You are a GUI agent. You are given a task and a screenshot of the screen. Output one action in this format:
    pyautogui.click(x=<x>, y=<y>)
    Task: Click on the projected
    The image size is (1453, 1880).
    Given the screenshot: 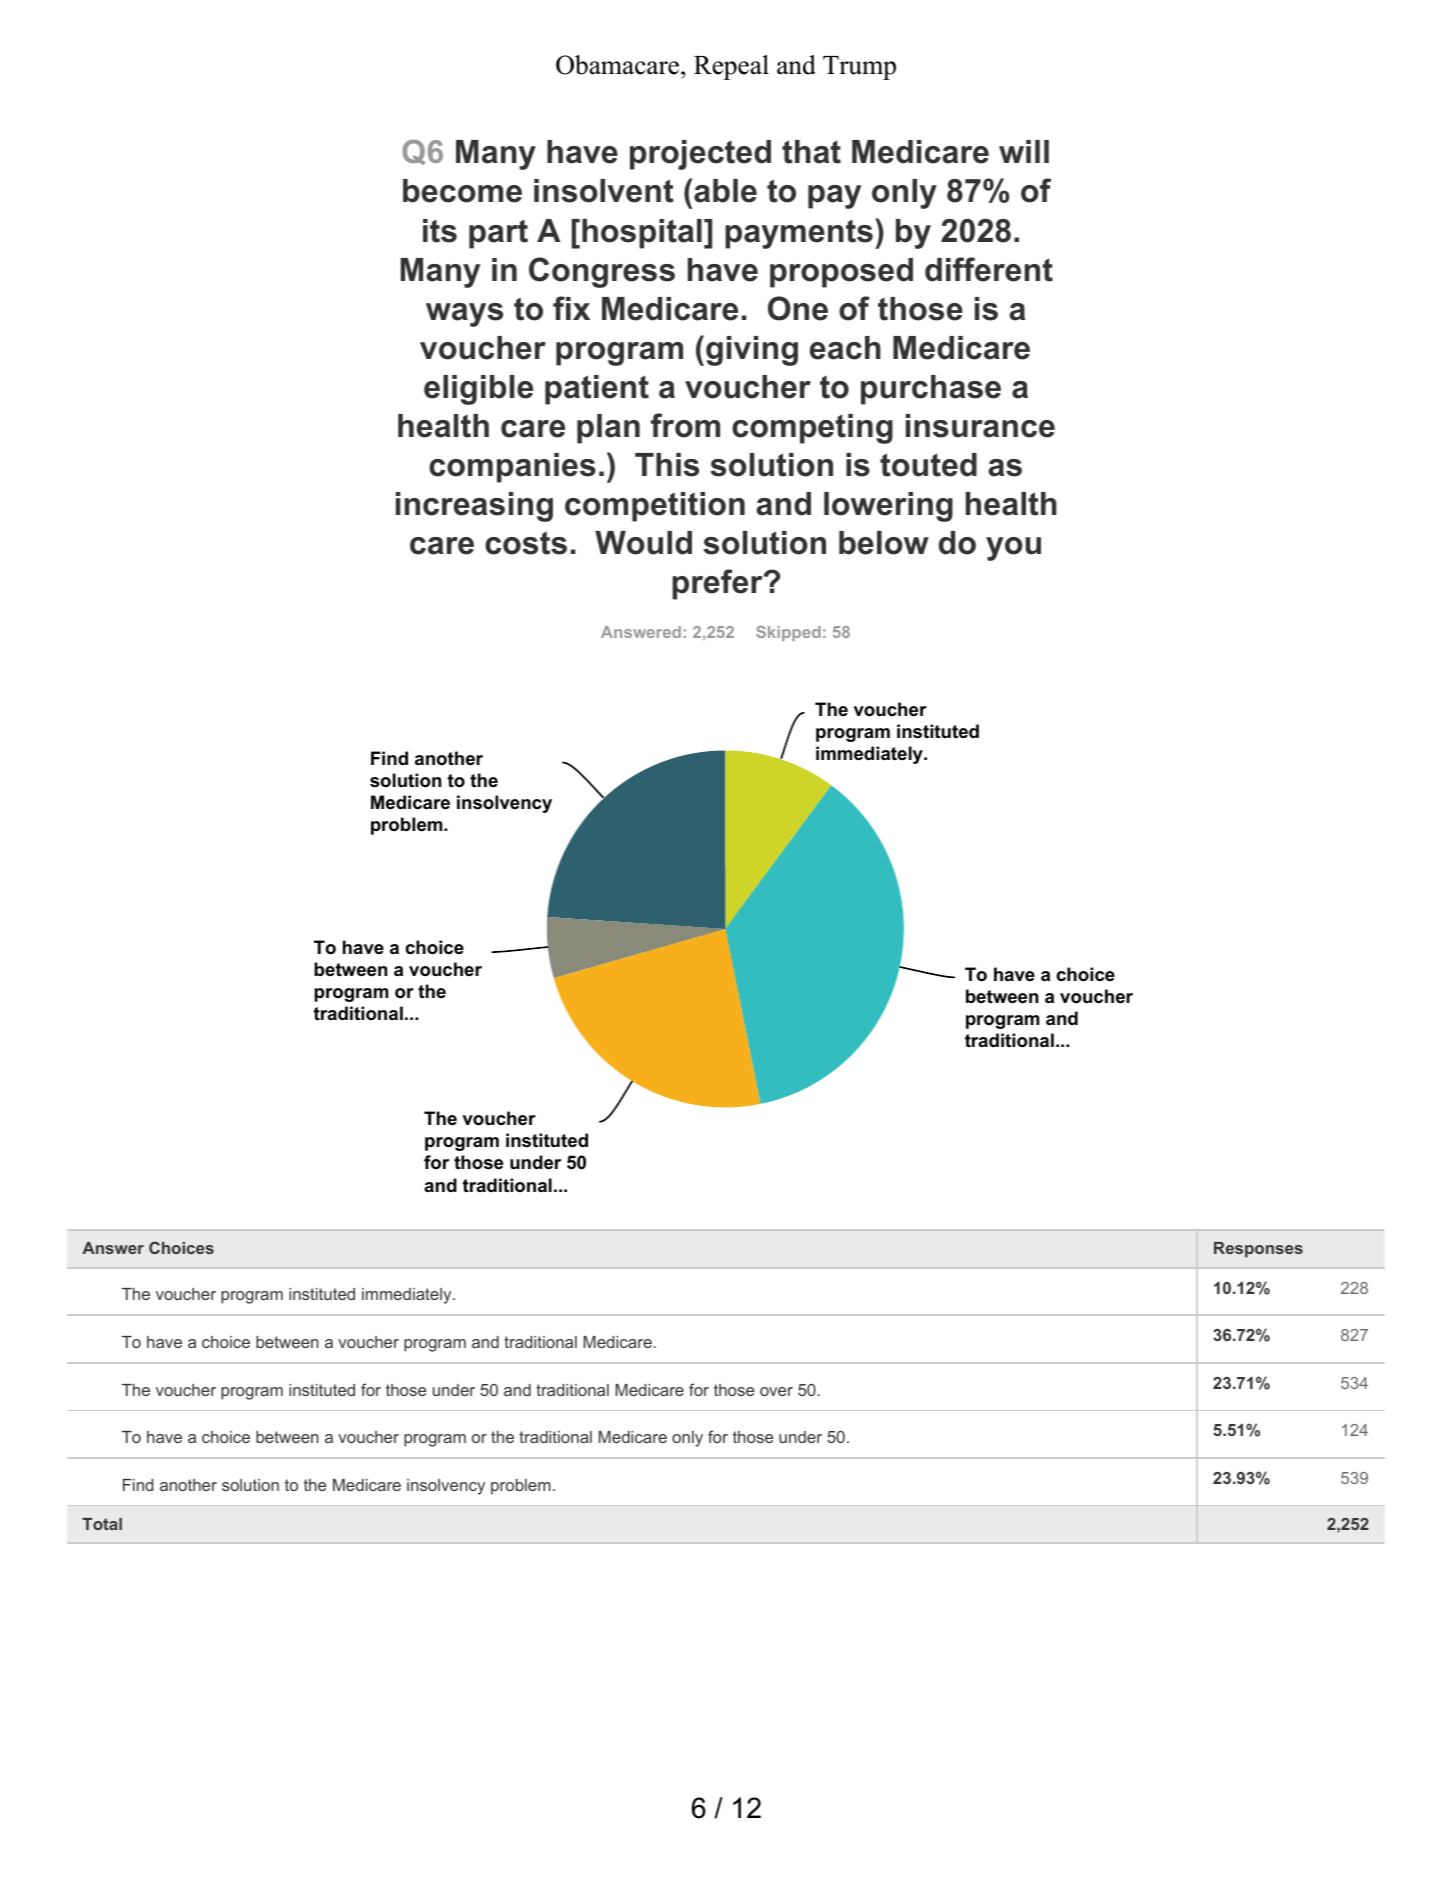 What is the action you would take?
    pyautogui.click(x=700, y=155)
